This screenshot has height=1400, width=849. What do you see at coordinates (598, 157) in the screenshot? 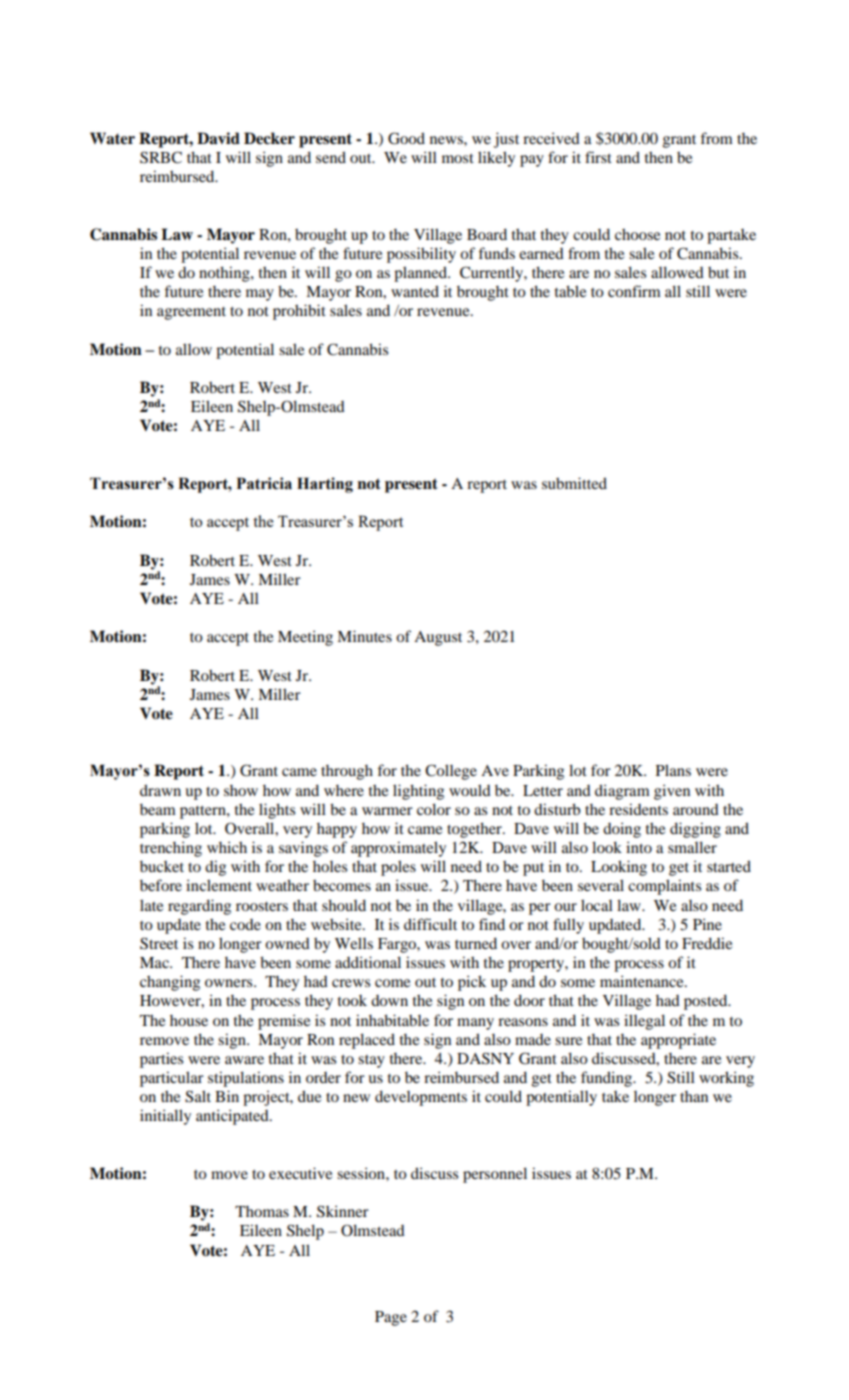
I see `first` at bounding box center [598, 157].
